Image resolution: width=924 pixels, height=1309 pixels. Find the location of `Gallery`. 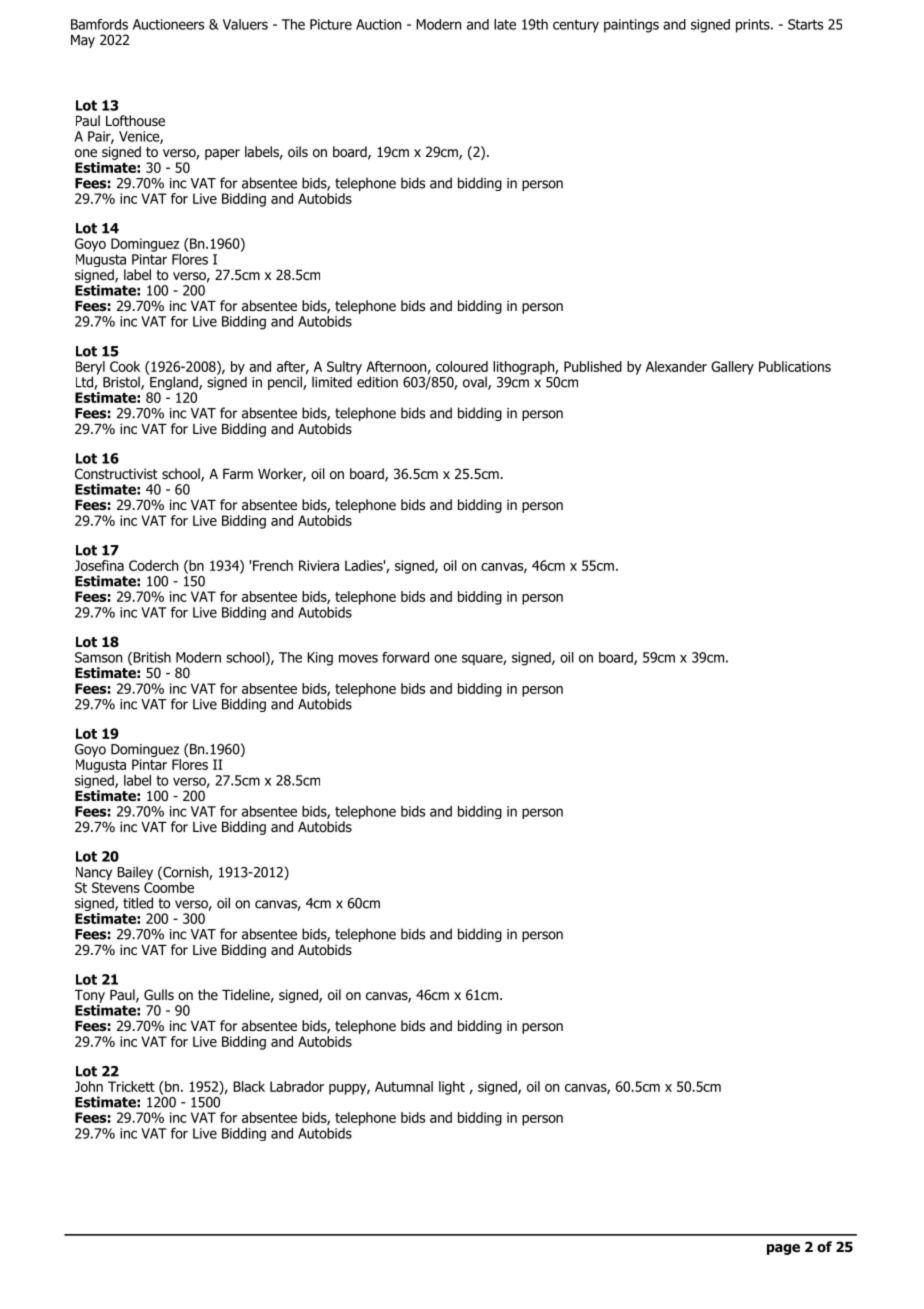

Gallery is located at coordinates (732, 368).
